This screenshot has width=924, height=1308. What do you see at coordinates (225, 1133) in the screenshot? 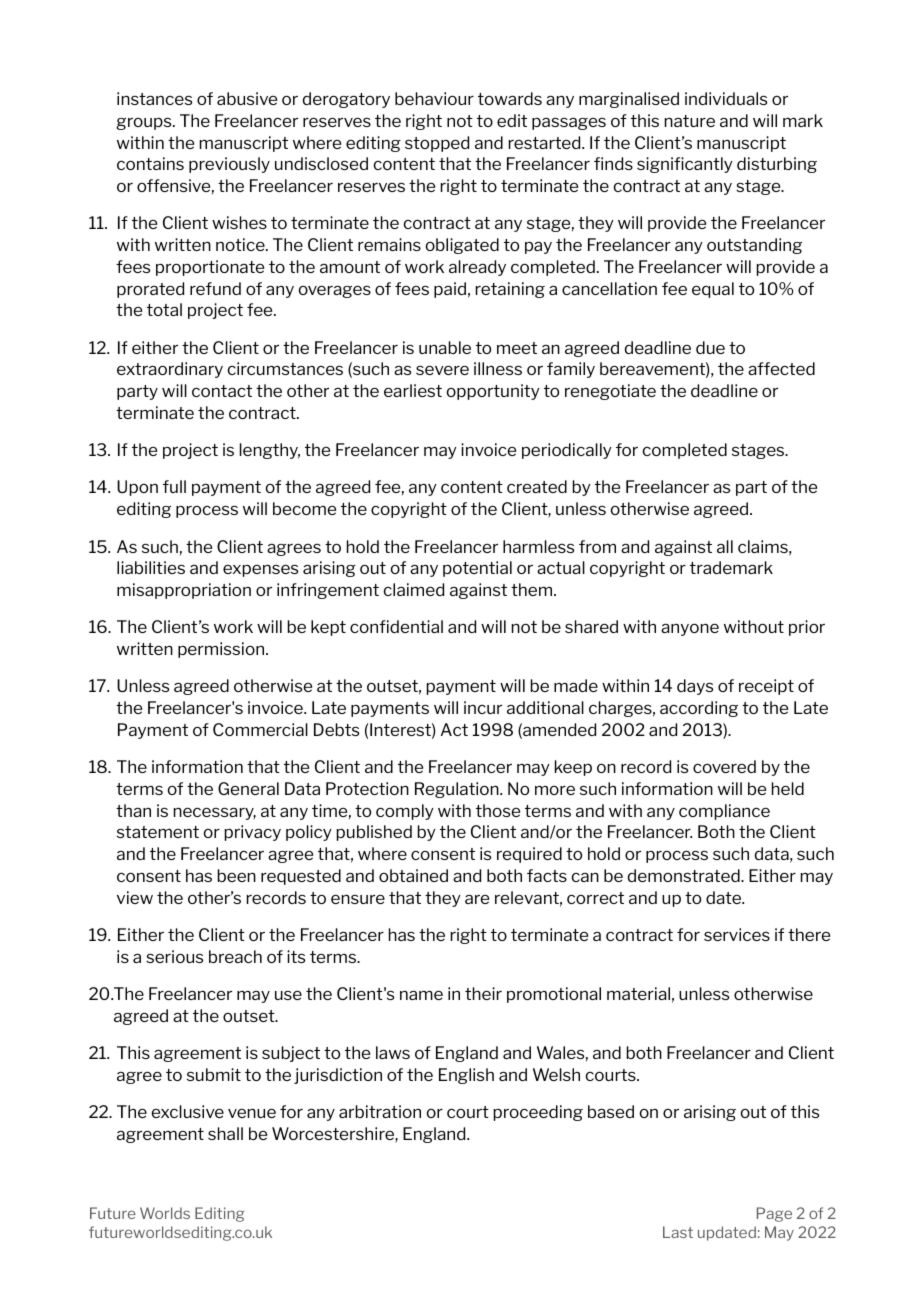
I see `shall` at bounding box center [225, 1133].
